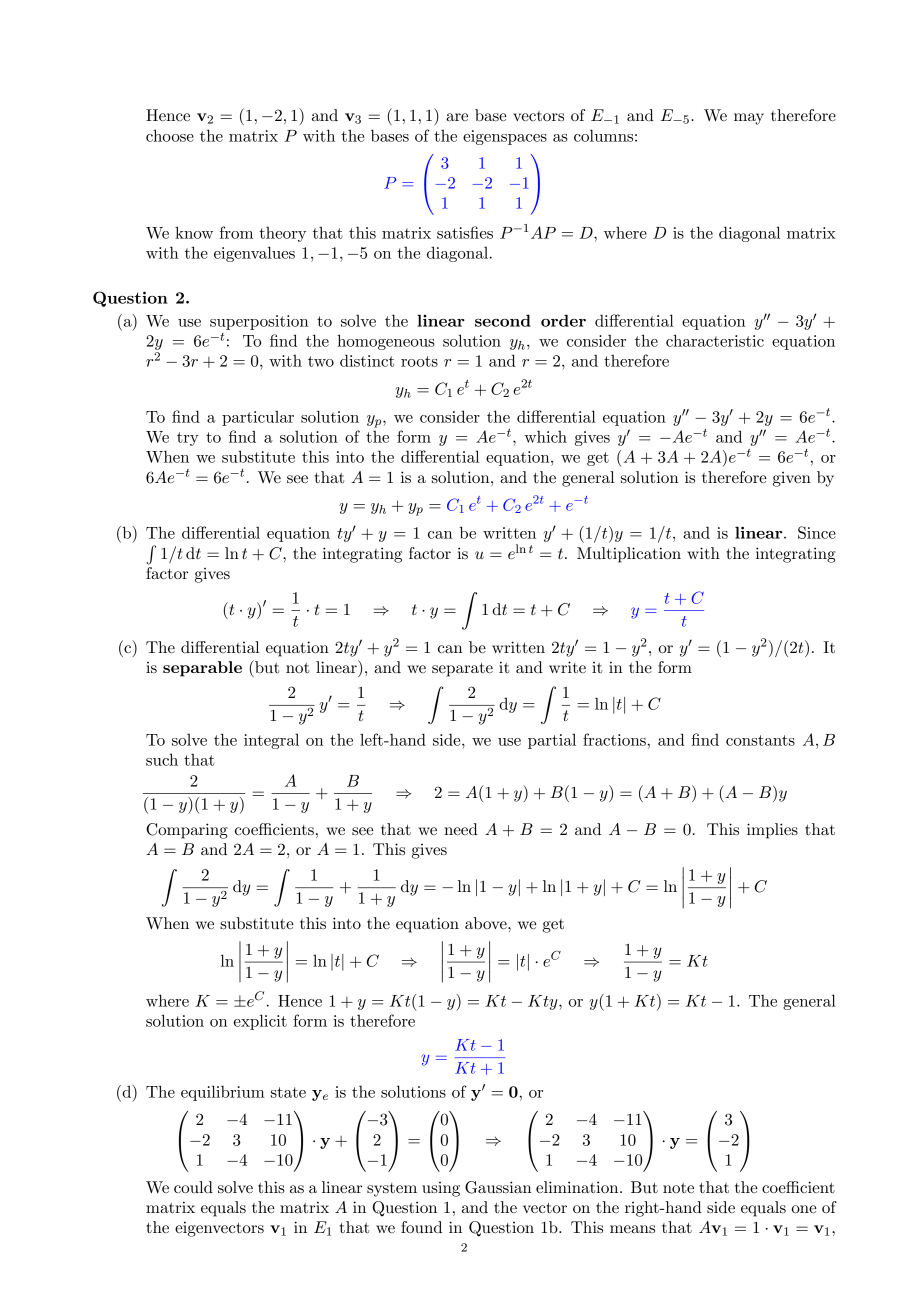 The image size is (924, 1308). What do you see at coordinates (749, 119) in the screenshot?
I see `may` at bounding box center [749, 119].
